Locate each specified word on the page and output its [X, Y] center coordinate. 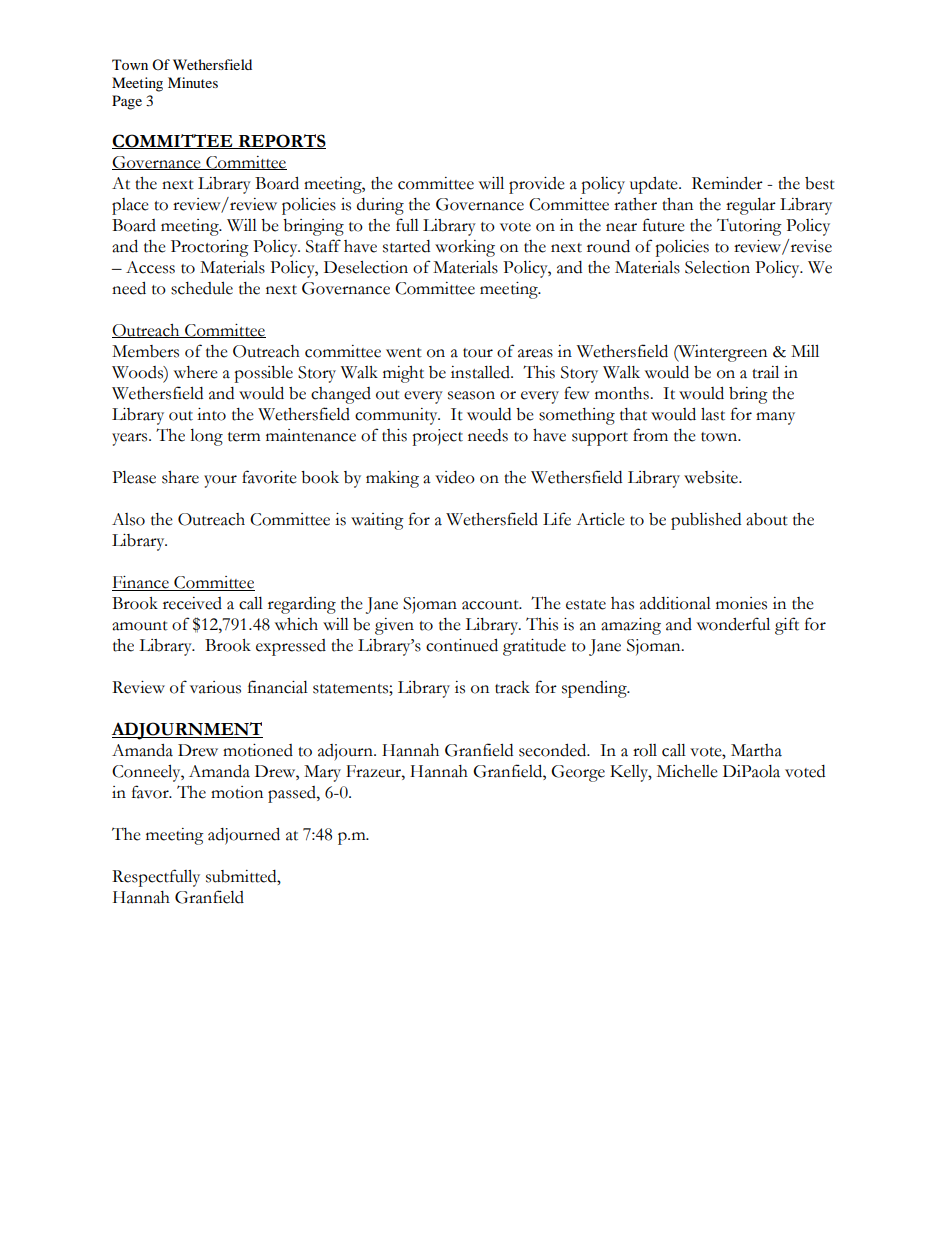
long [206, 437]
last [713, 414]
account [491, 605]
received [192, 603]
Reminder [727, 183]
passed [293, 794]
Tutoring [749, 227]
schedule [202, 288]
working [465, 248]
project [437, 437]
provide [537, 185]
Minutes [193, 82]
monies [741, 603]
